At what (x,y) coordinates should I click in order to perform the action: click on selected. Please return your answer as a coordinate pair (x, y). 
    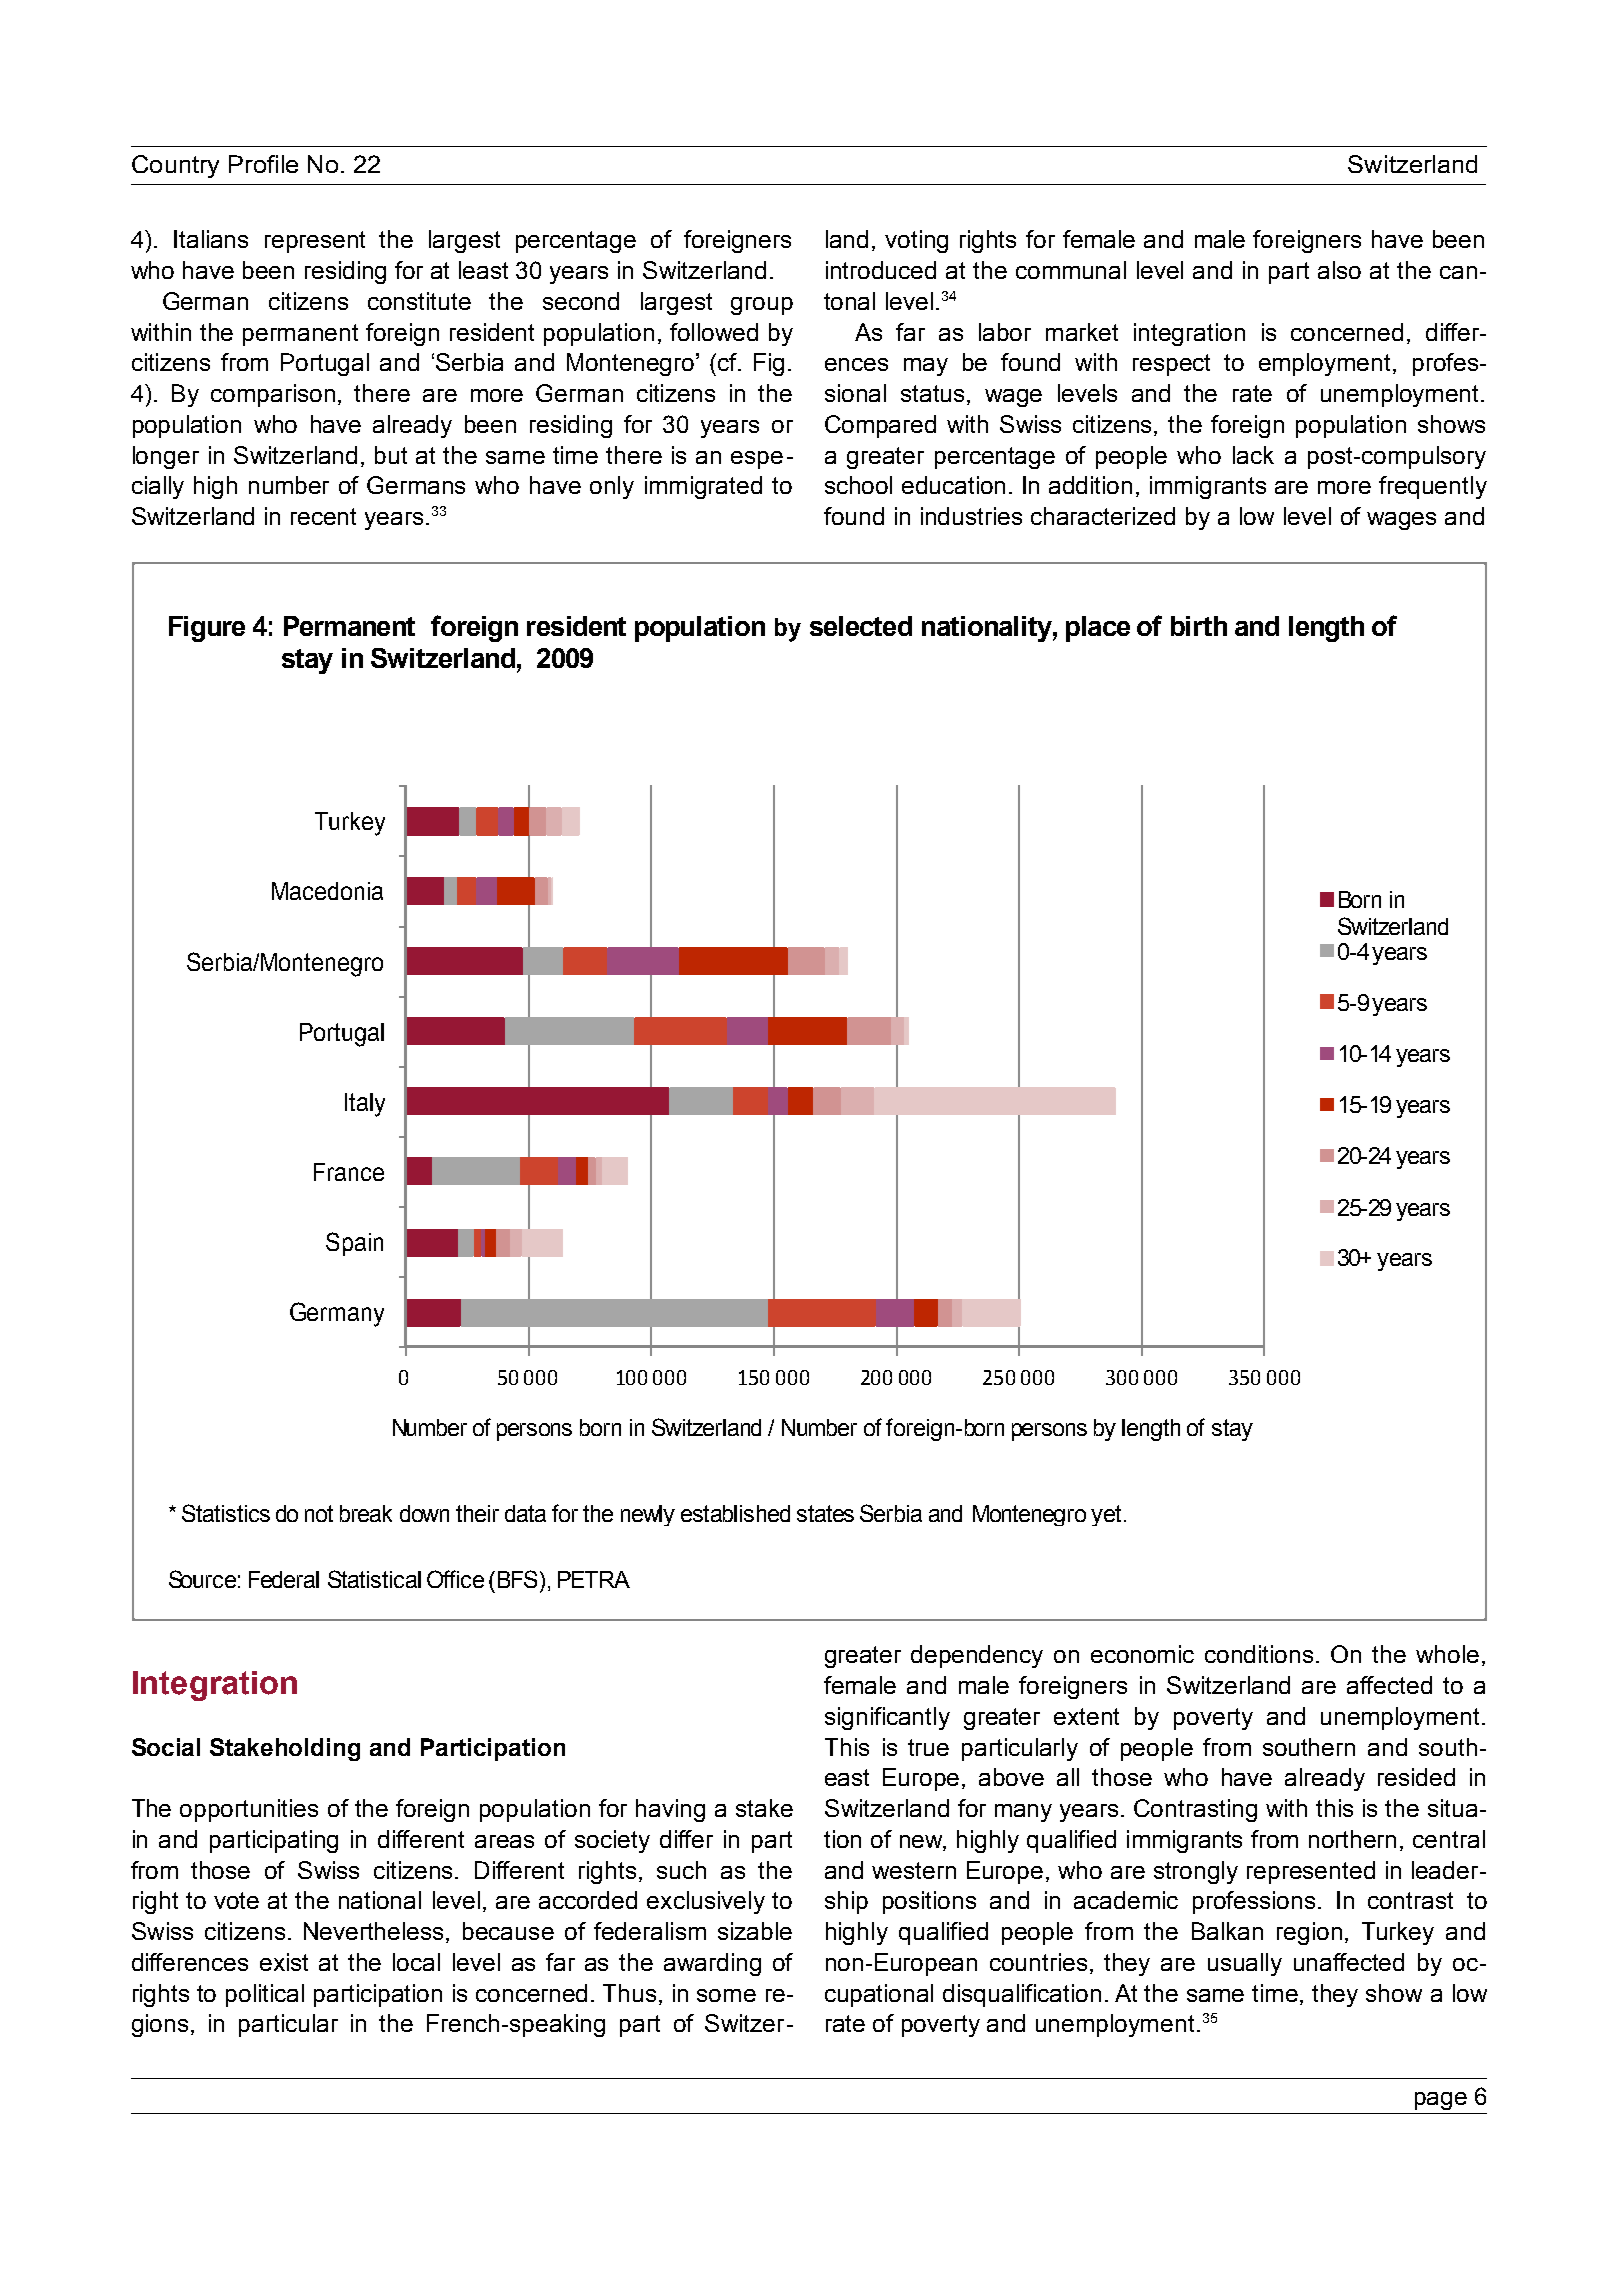
    Looking at the image, I should click on (861, 626).
